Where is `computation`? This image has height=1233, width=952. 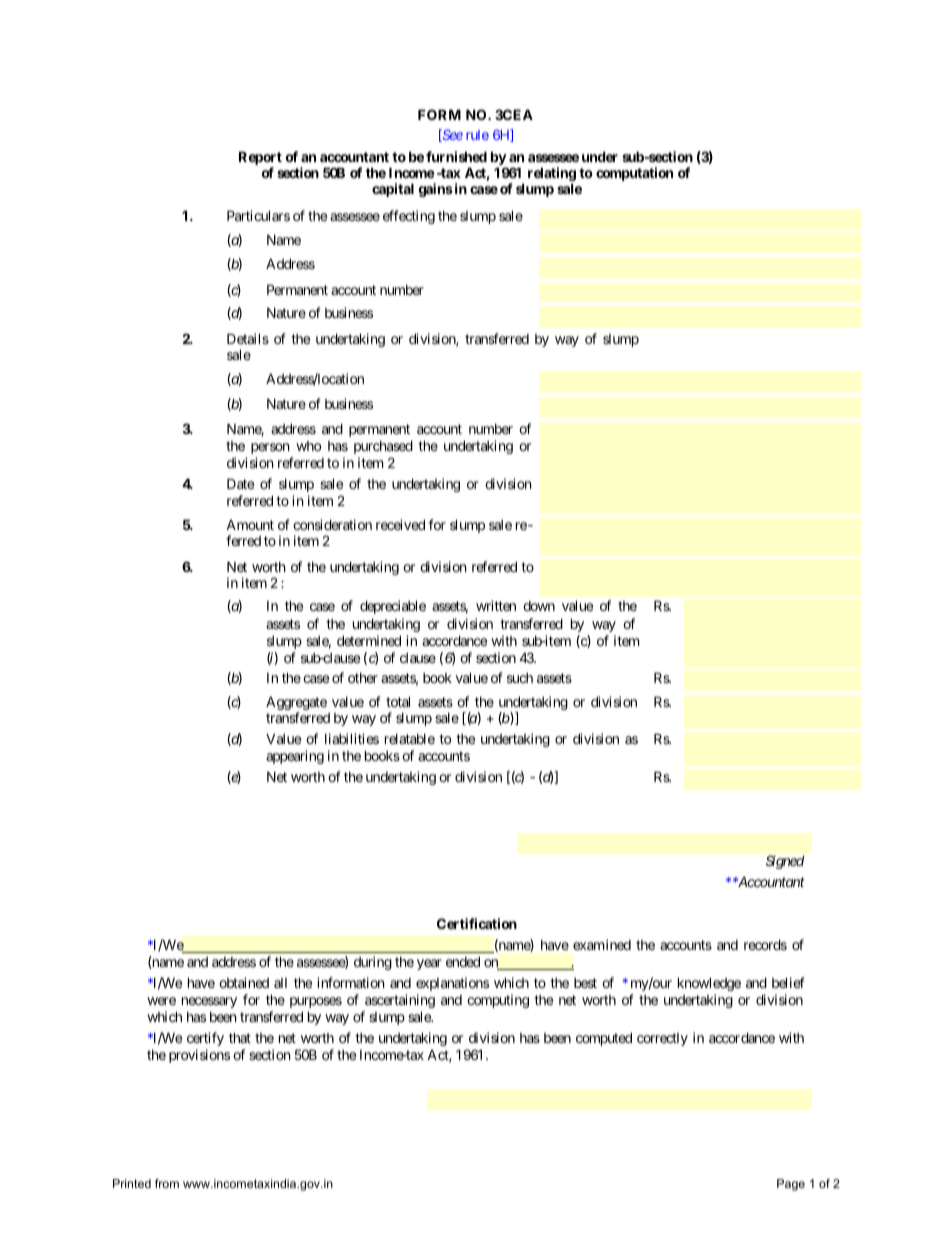
computation is located at coordinates (634, 174).
